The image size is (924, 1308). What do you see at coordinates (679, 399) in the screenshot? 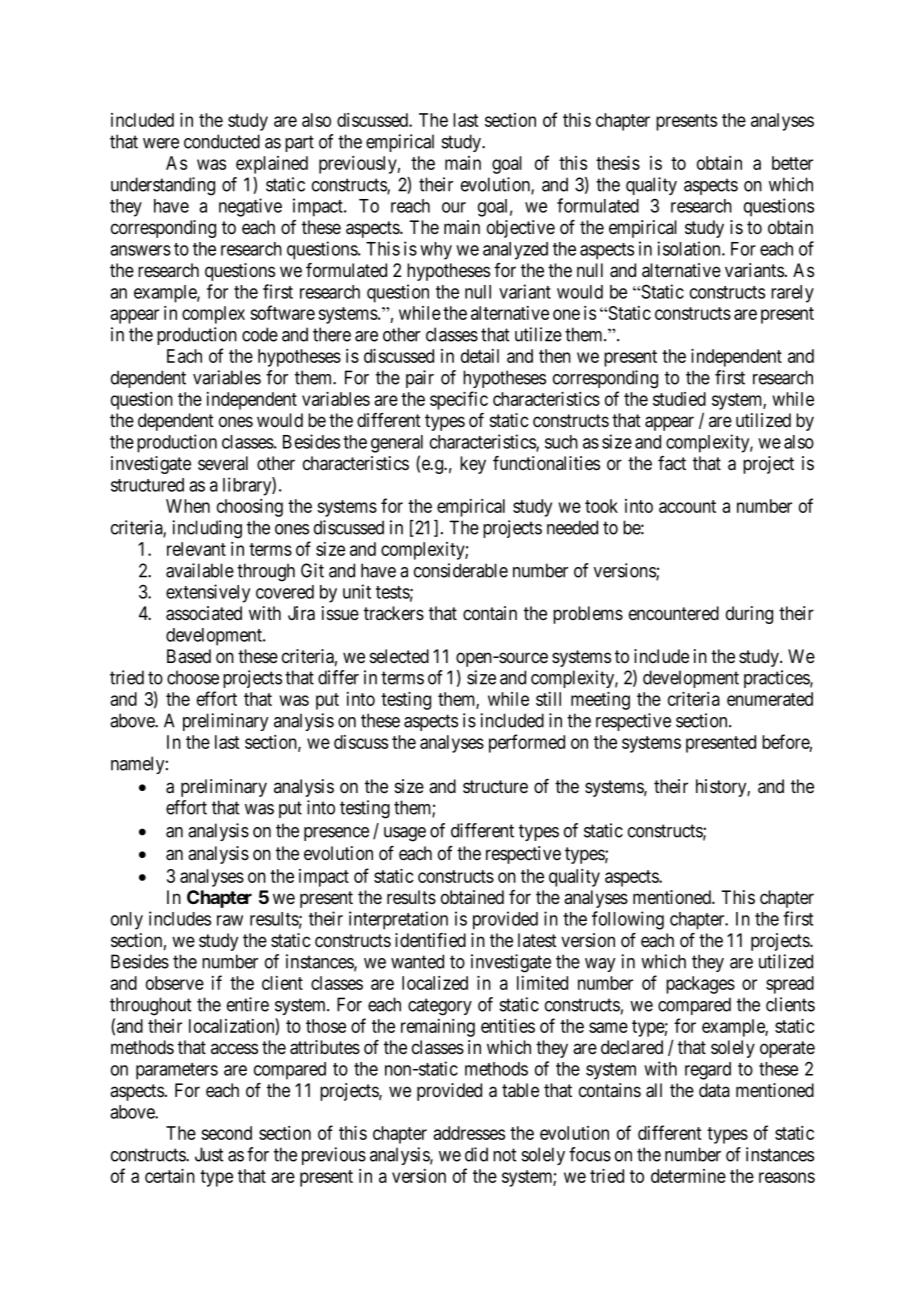
I see `studied` at bounding box center [679, 399].
